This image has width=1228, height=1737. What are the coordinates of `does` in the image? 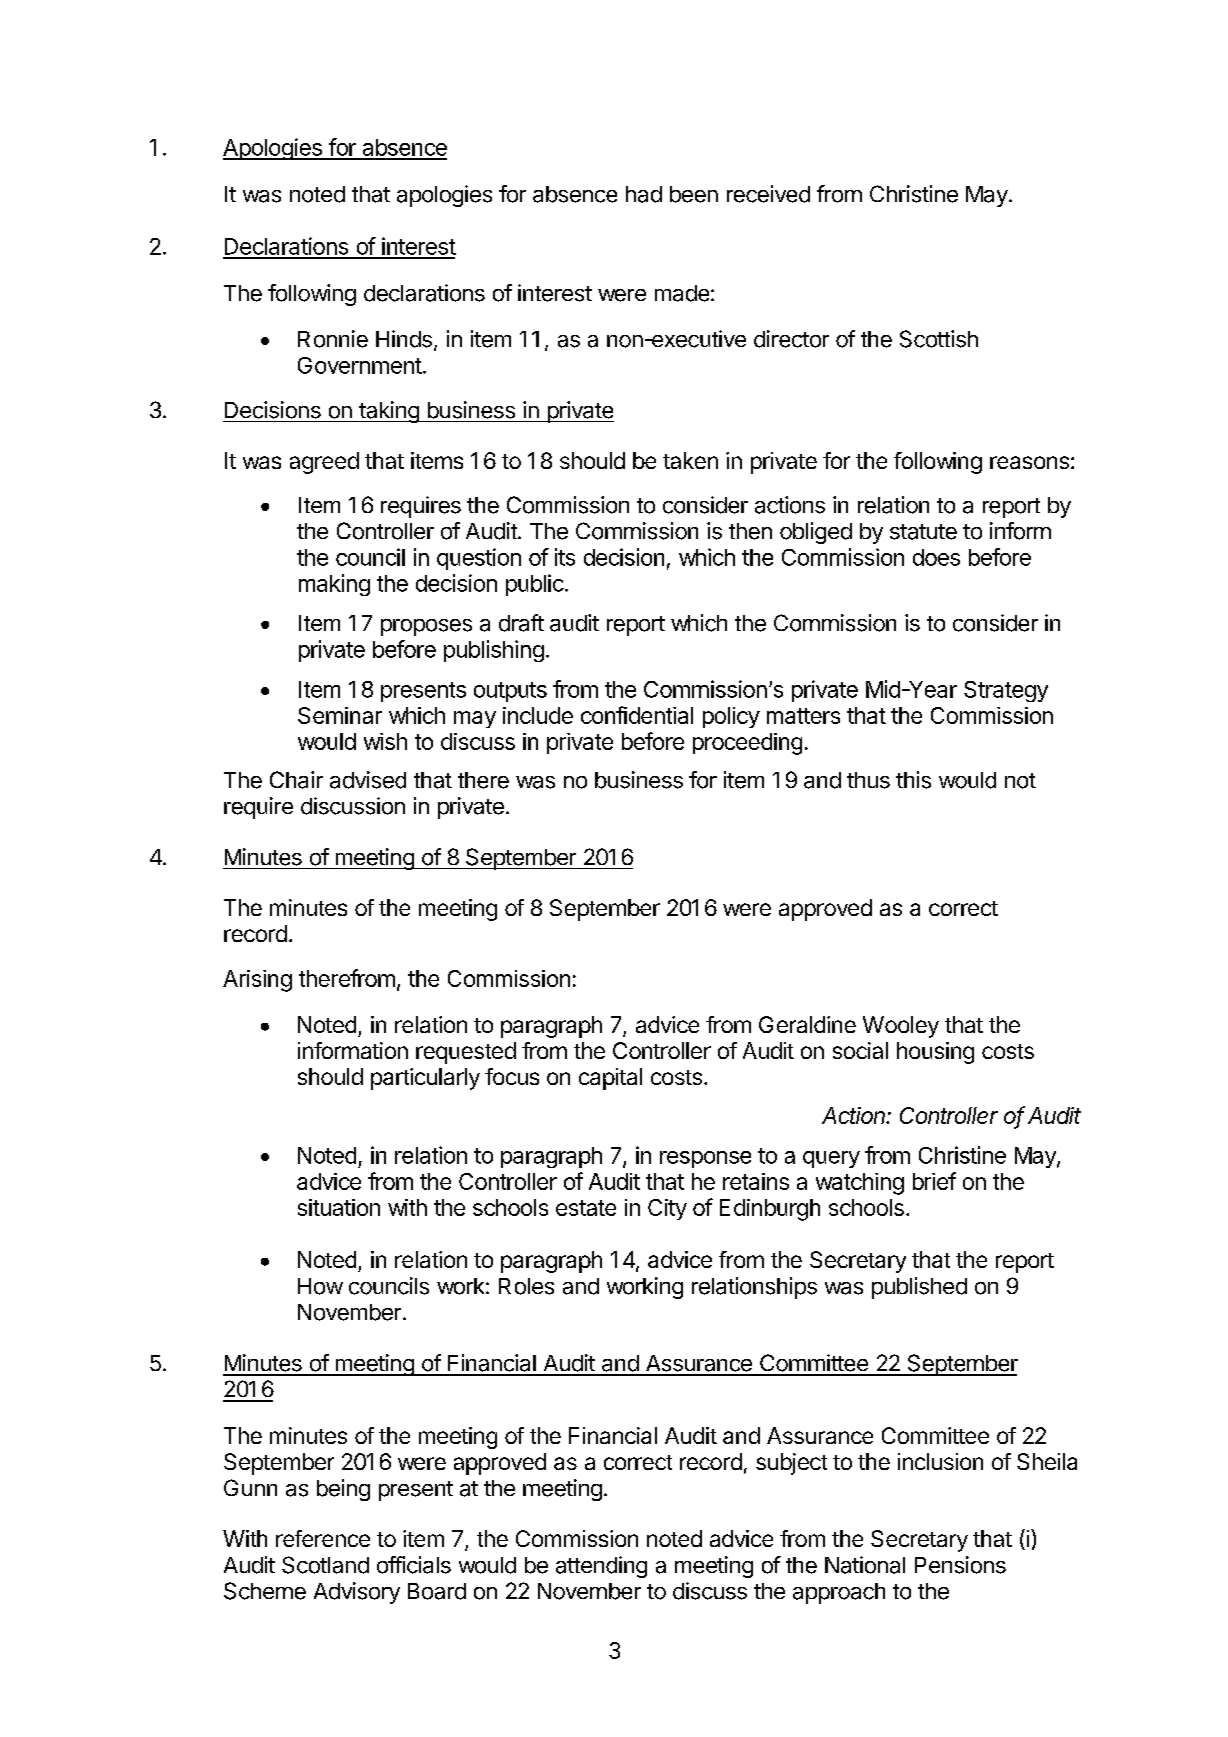 It's located at (936, 557).
